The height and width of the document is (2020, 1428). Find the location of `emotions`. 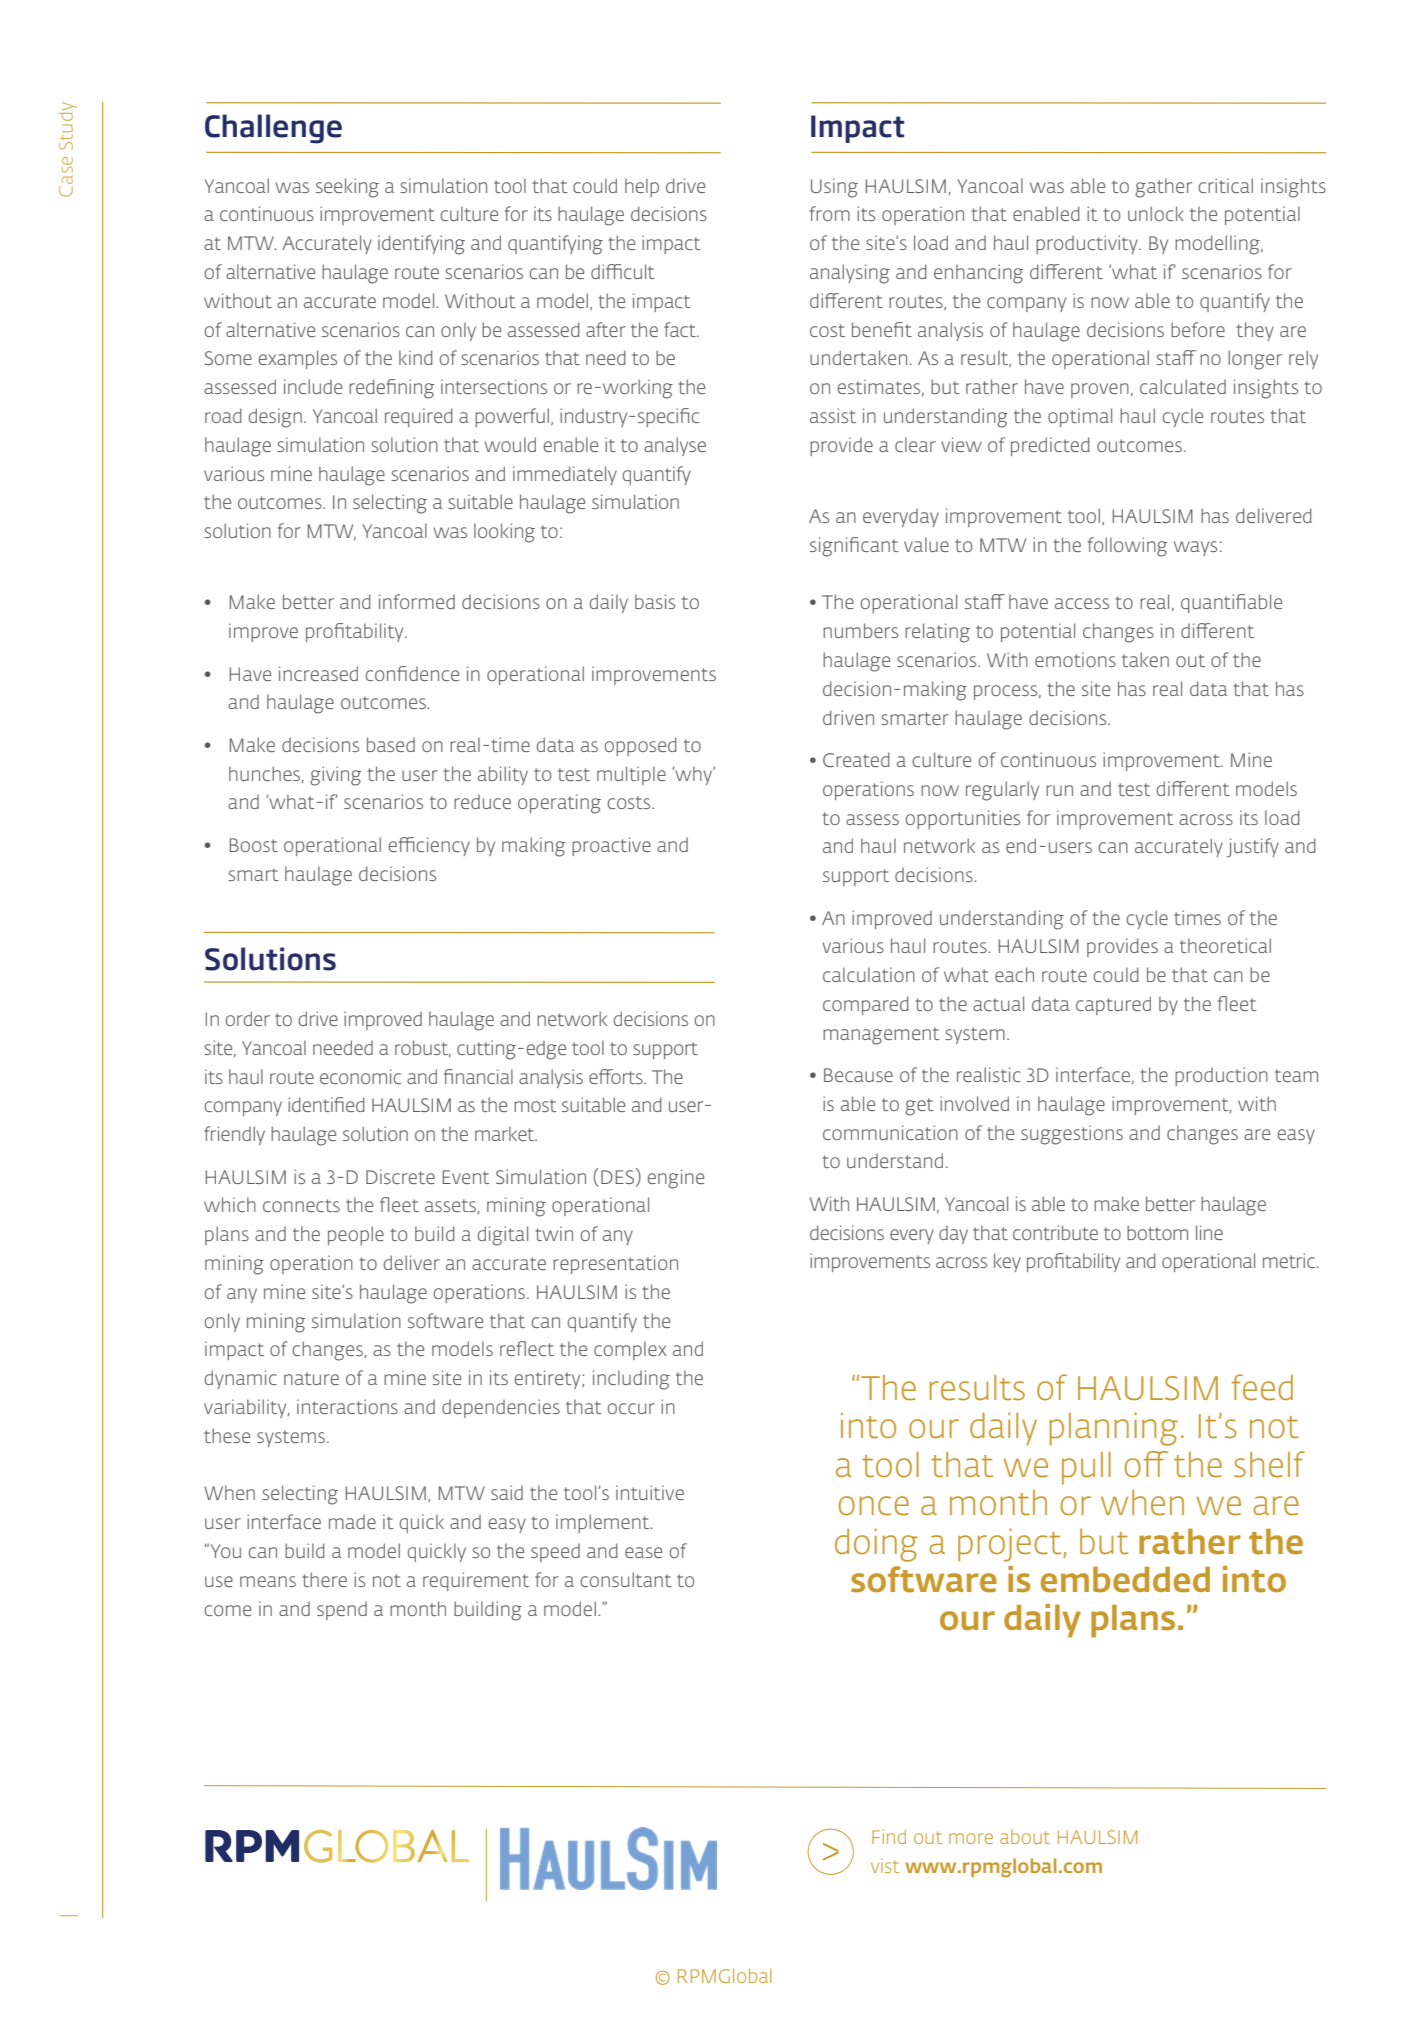

emotions is located at coordinates (1075, 659).
